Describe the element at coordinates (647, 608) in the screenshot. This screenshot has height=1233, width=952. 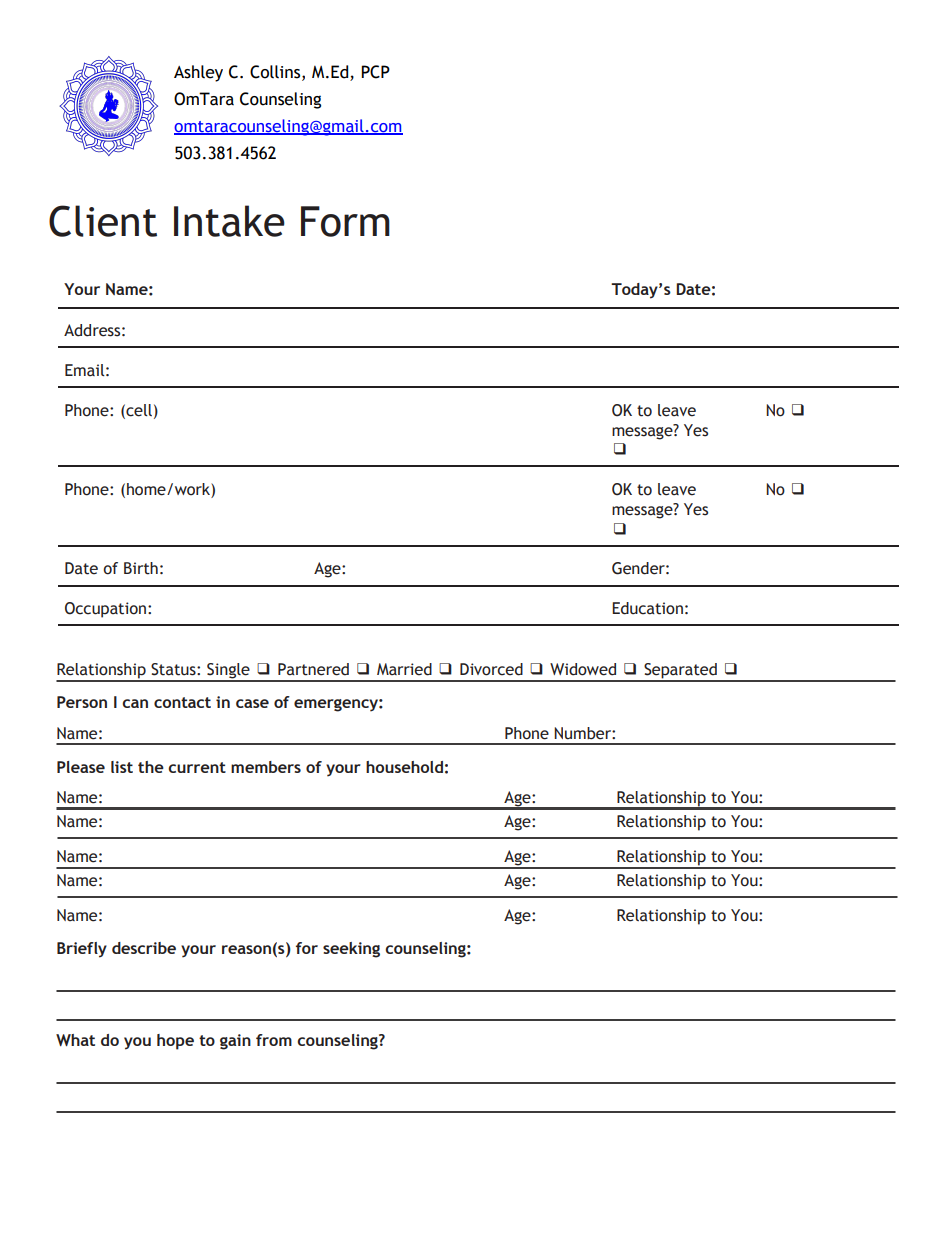
I see `Education` at that location.
